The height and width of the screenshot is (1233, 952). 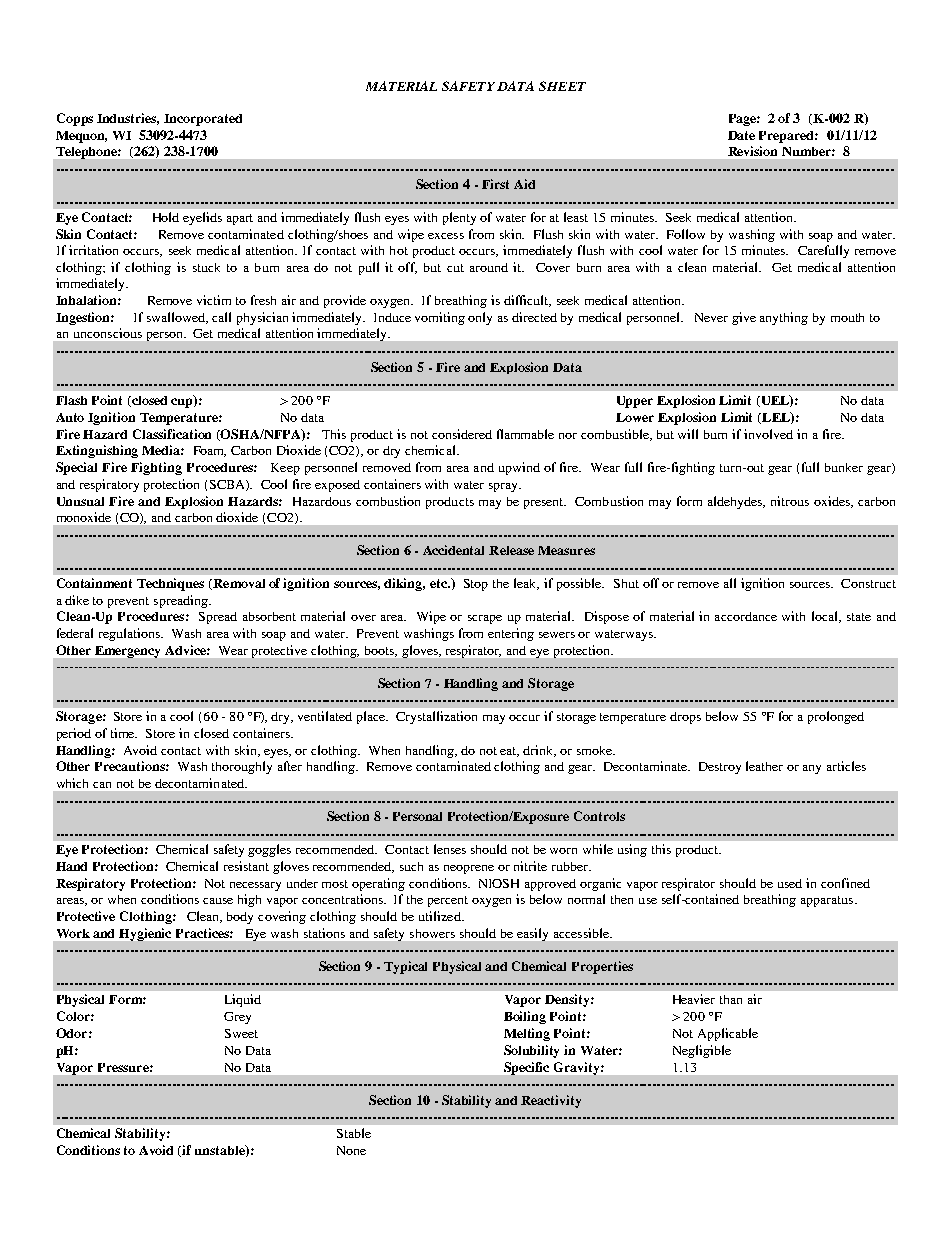 I want to click on vomiting, so click(x=440, y=318).
